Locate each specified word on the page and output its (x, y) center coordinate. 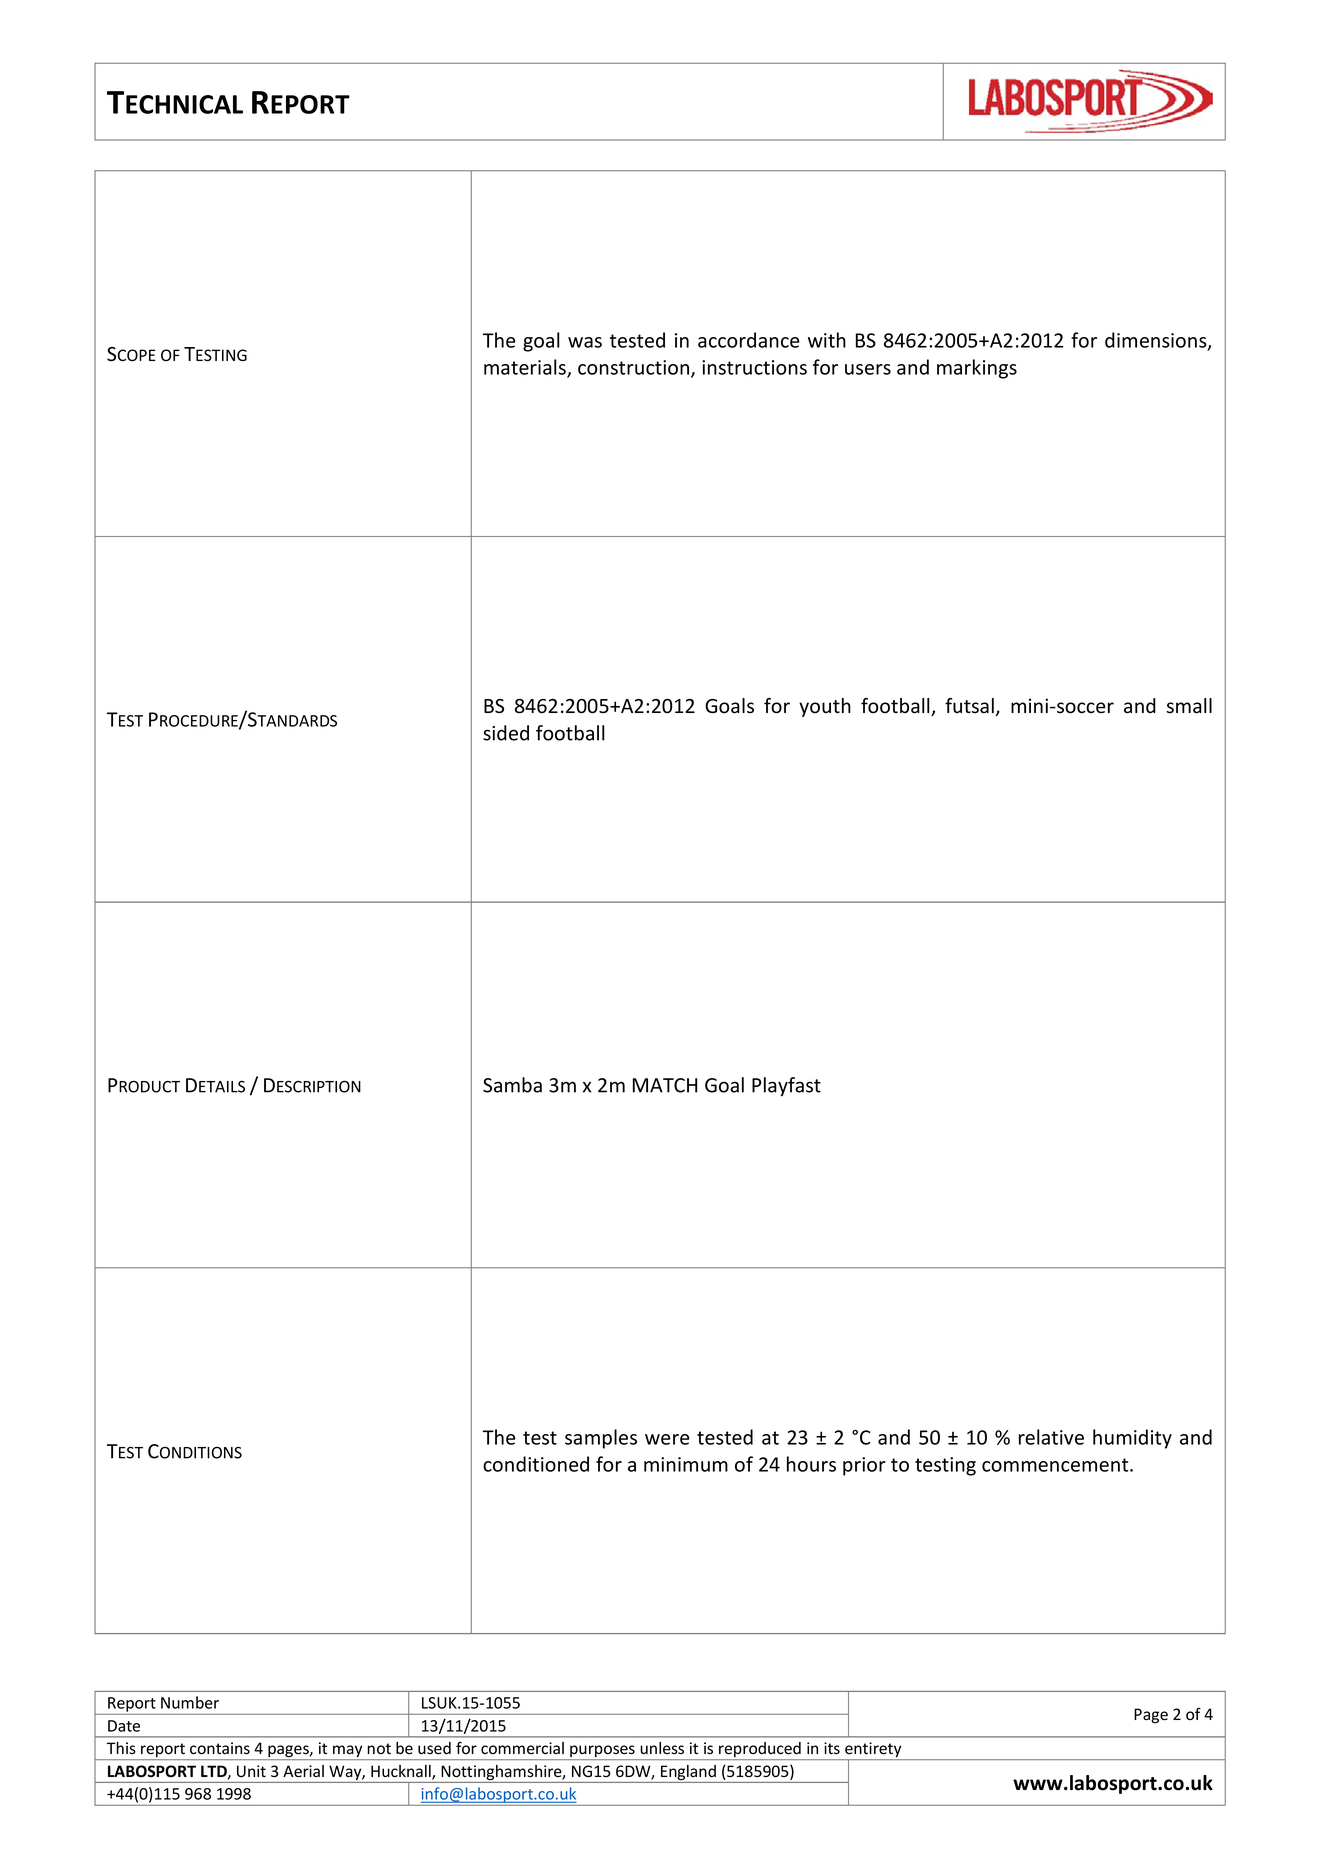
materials (526, 368)
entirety (873, 1751)
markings (977, 369)
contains (220, 1748)
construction (635, 368)
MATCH (665, 1085)
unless (662, 1748)
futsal (969, 706)
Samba (512, 1085)
